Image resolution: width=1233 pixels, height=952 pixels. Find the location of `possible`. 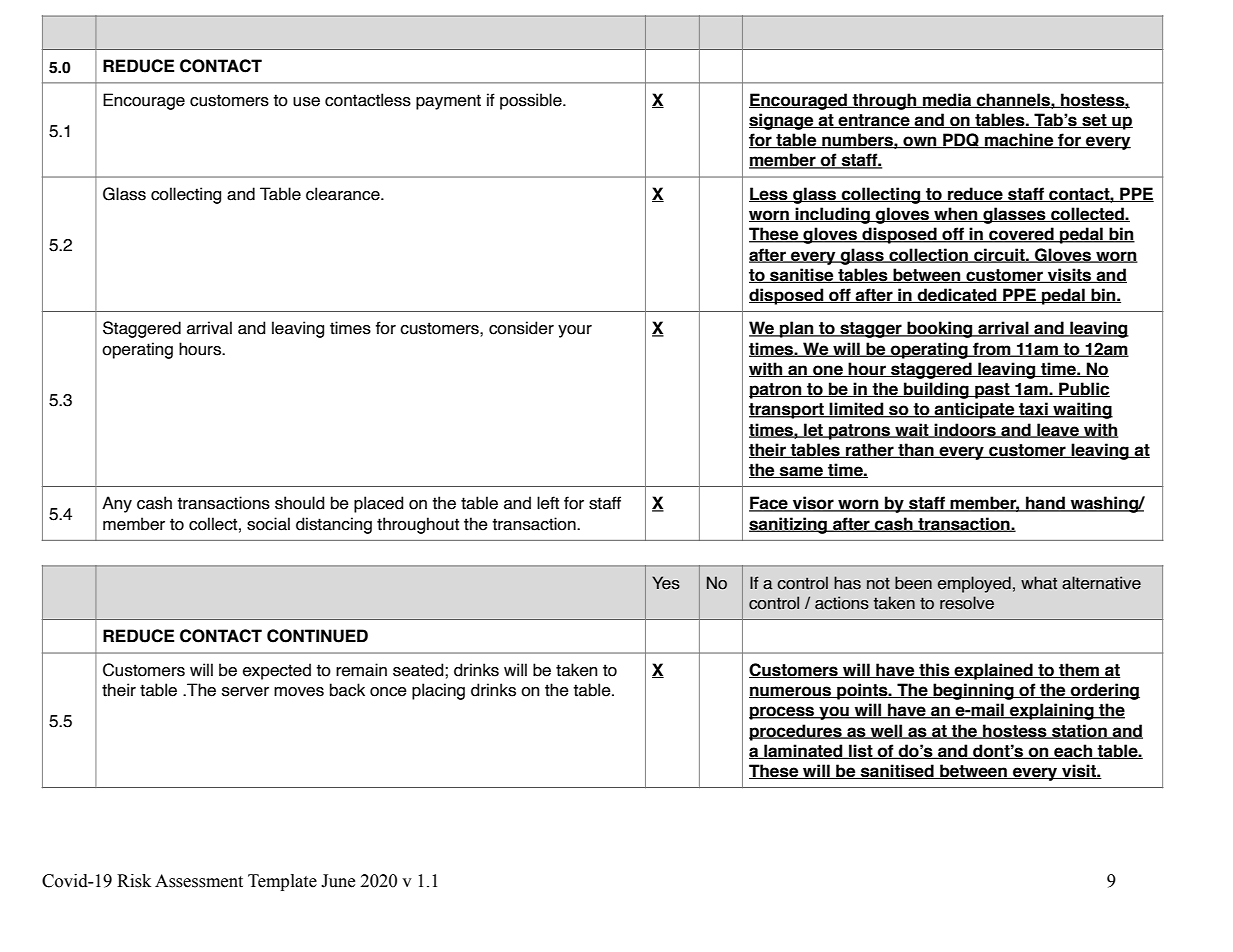

possible is located at coordinates (532, 101).
